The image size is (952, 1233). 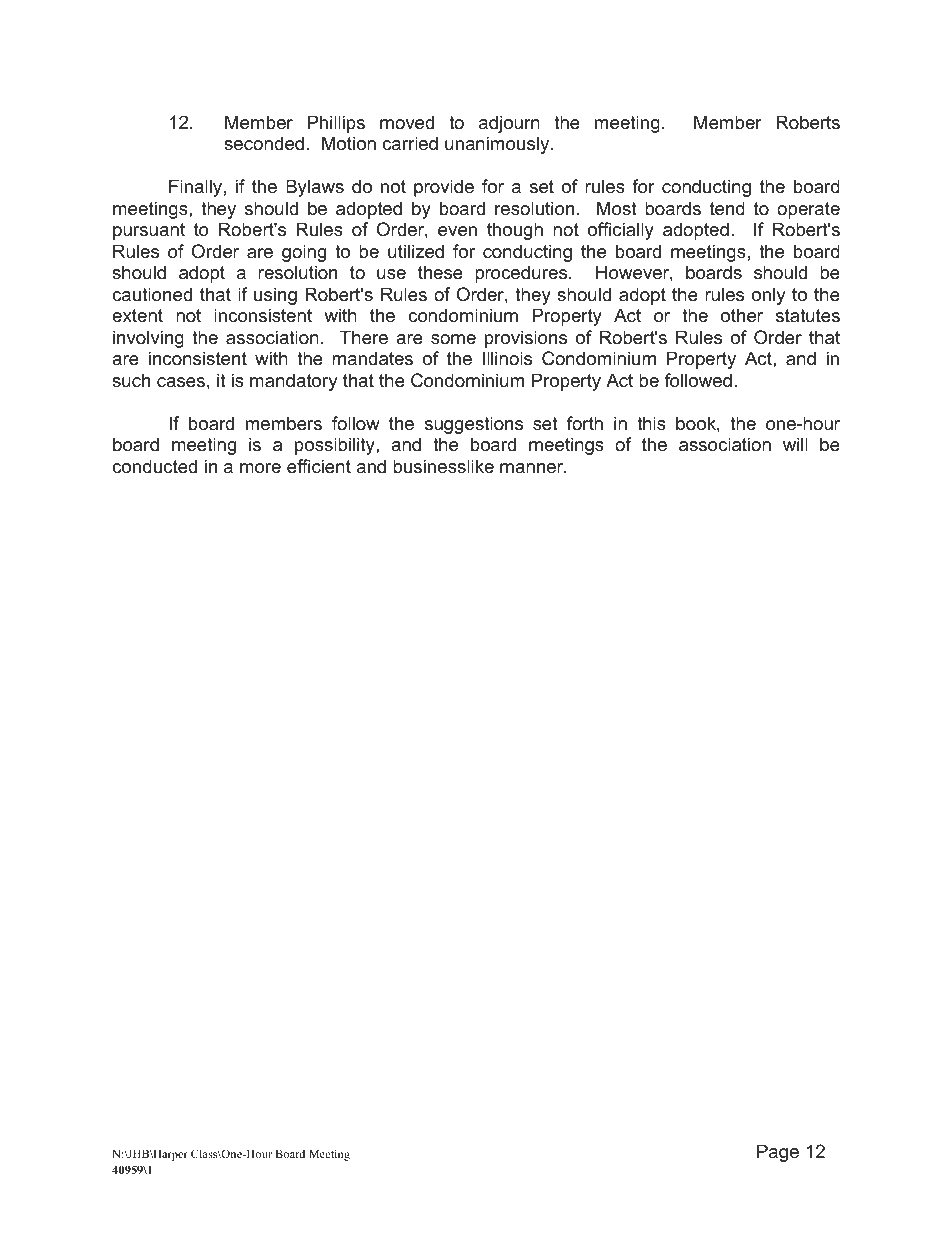 I want to click on efficient, so click(x=319, y=466).
